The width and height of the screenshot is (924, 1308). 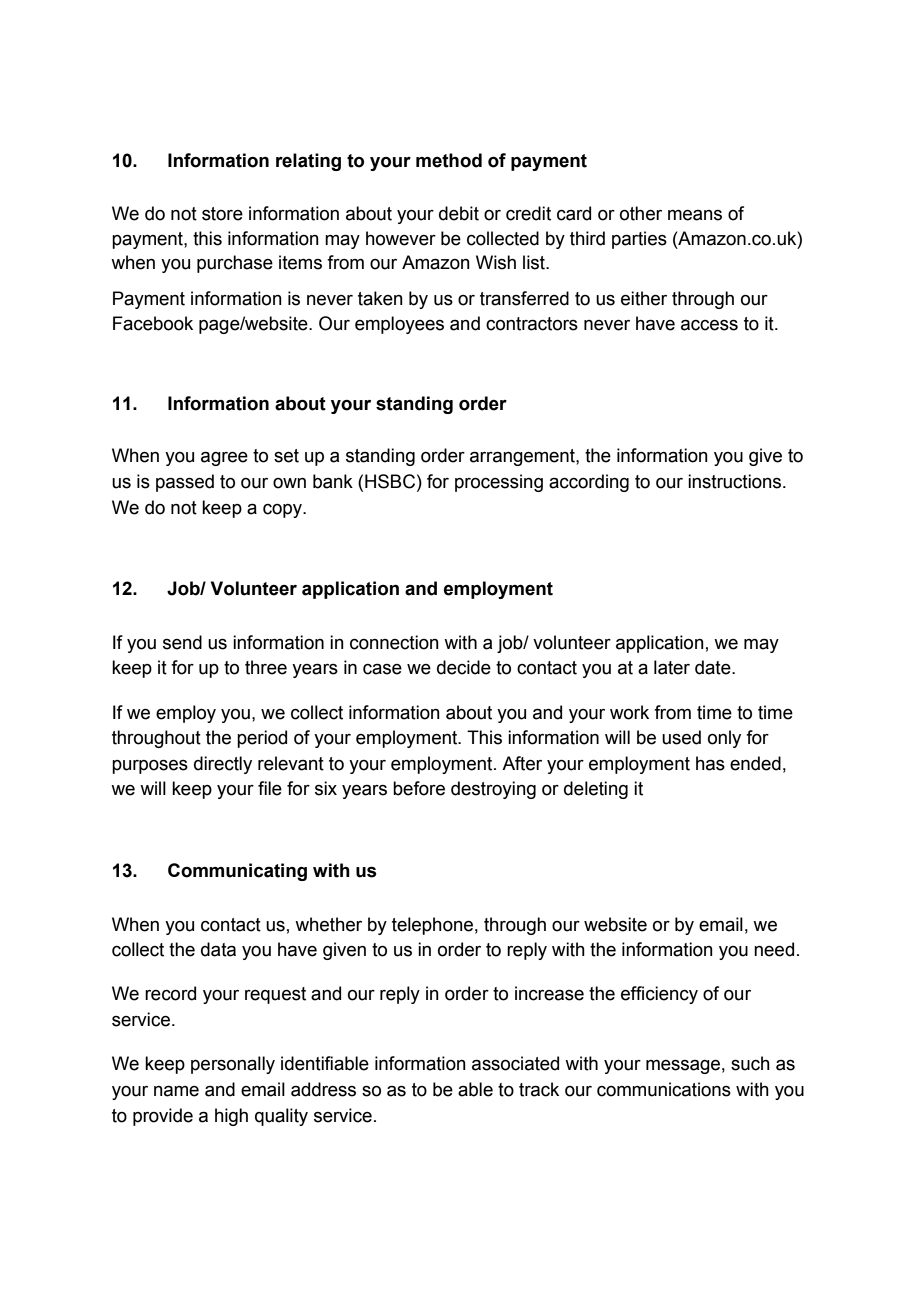 I want to click on decide, so click(x=464, y=667).
